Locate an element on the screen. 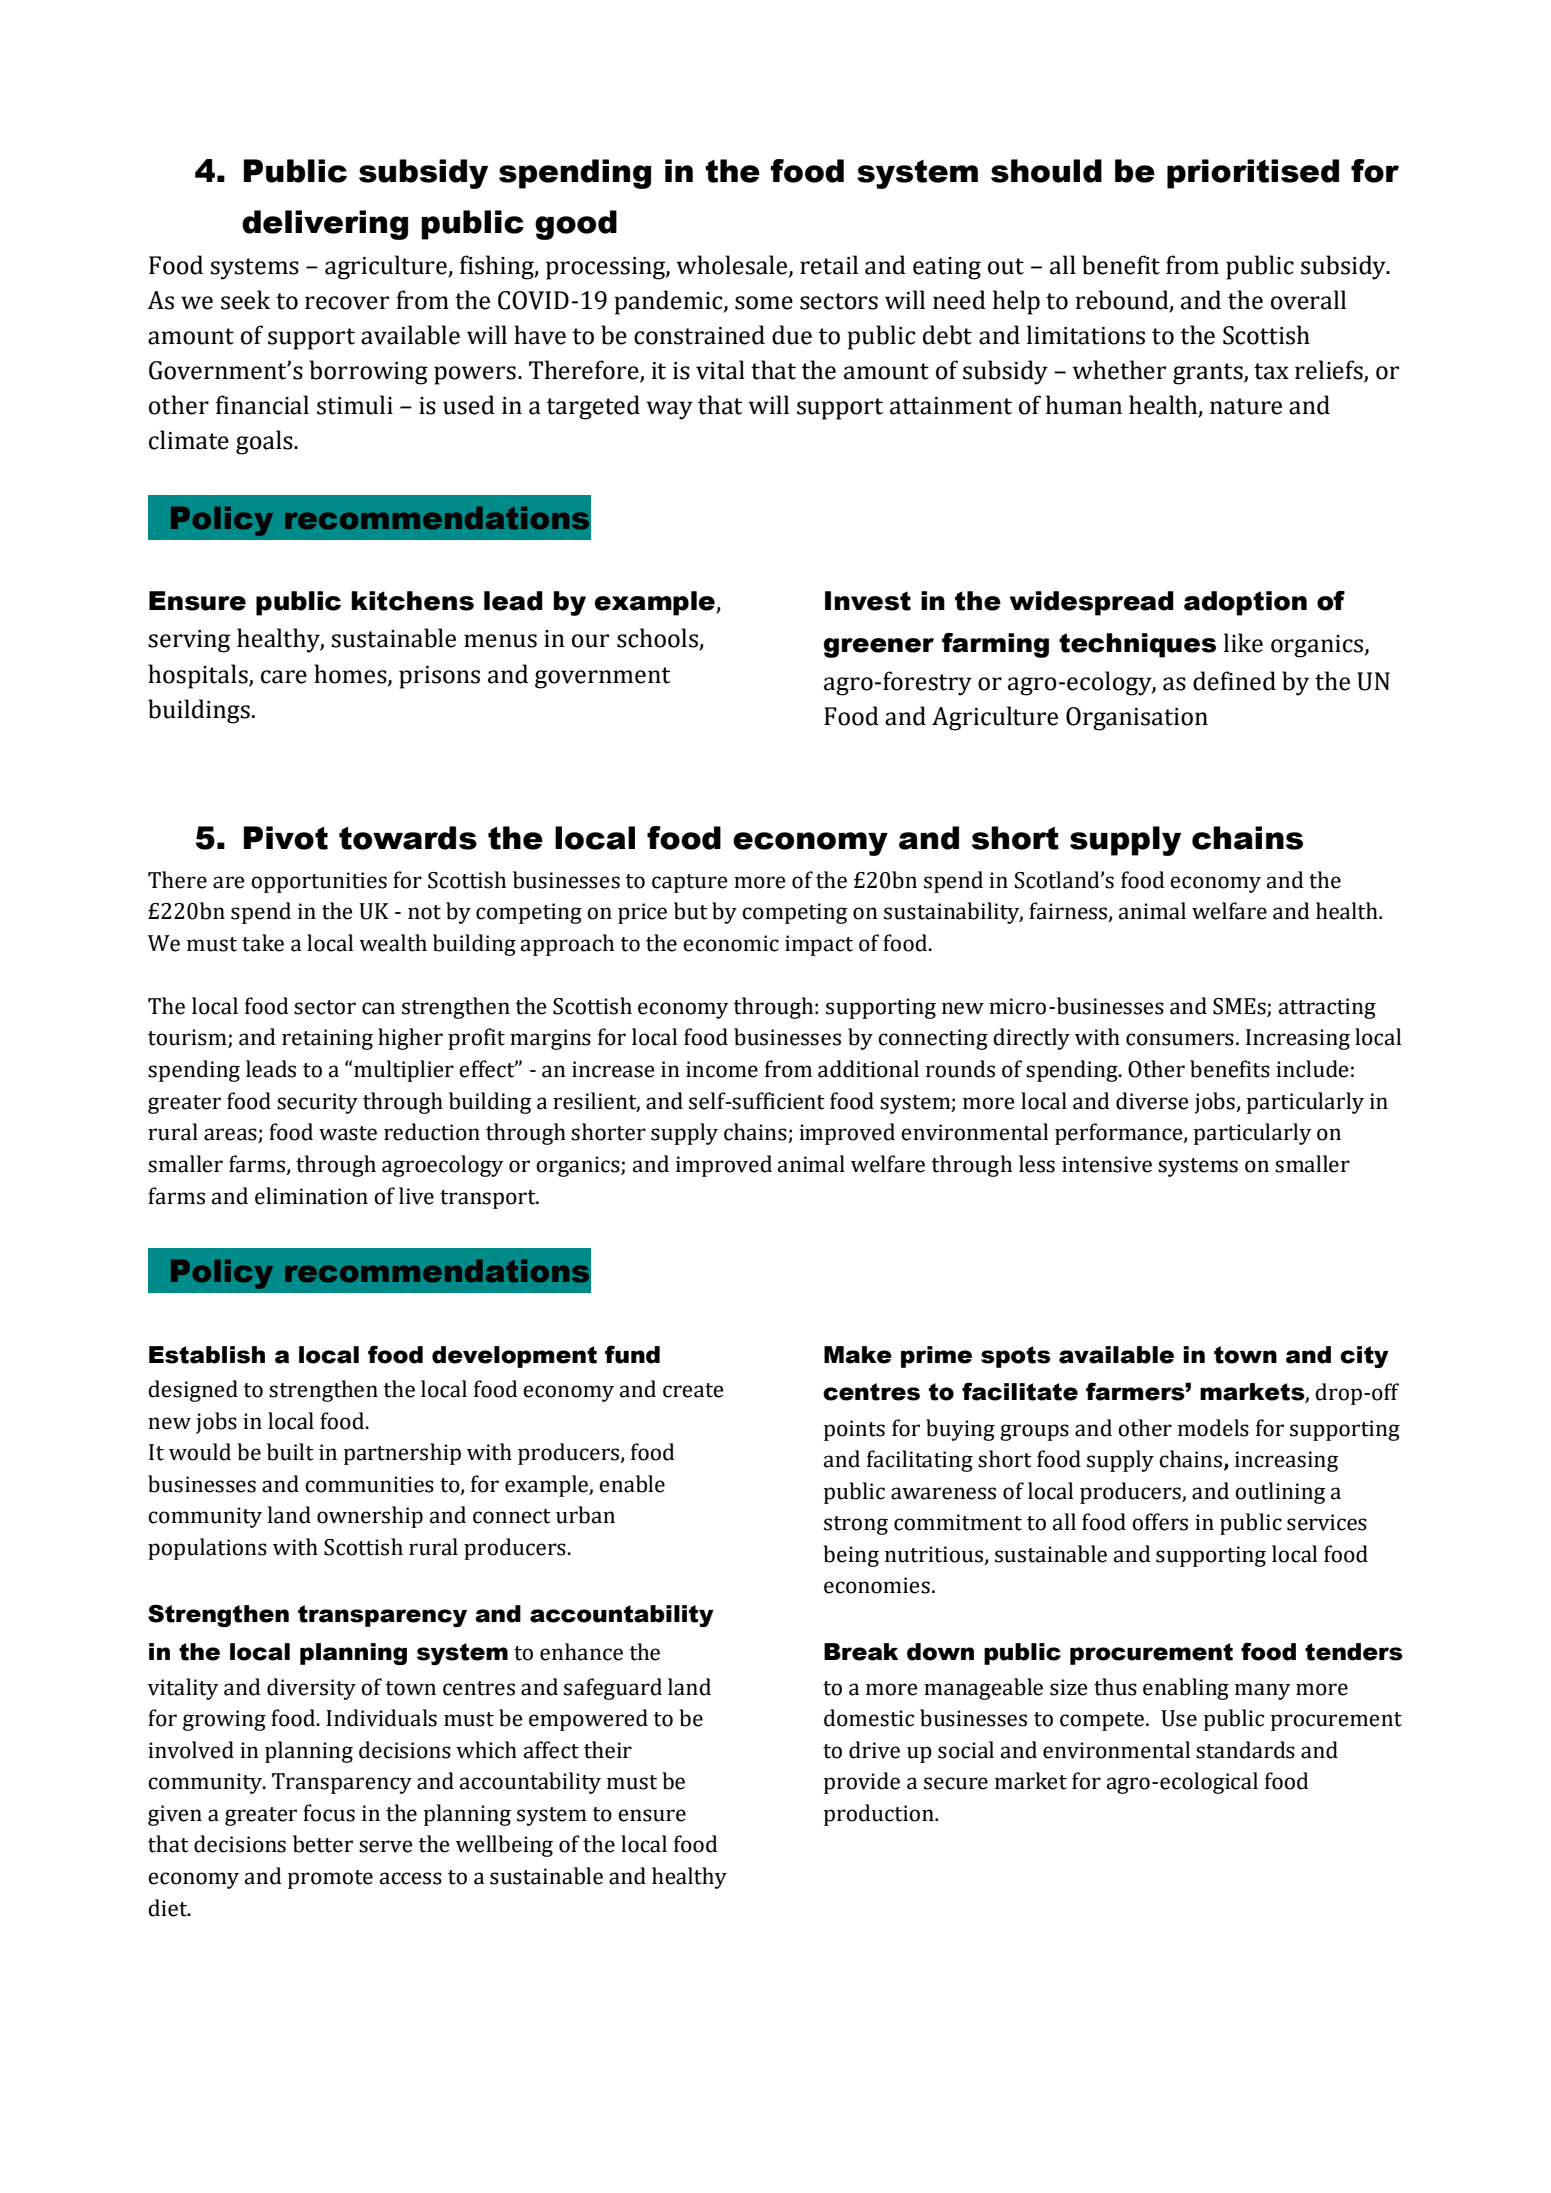 This screenshot has width=1551, height=2193. retaining is located at coordinates (327, 1039).
